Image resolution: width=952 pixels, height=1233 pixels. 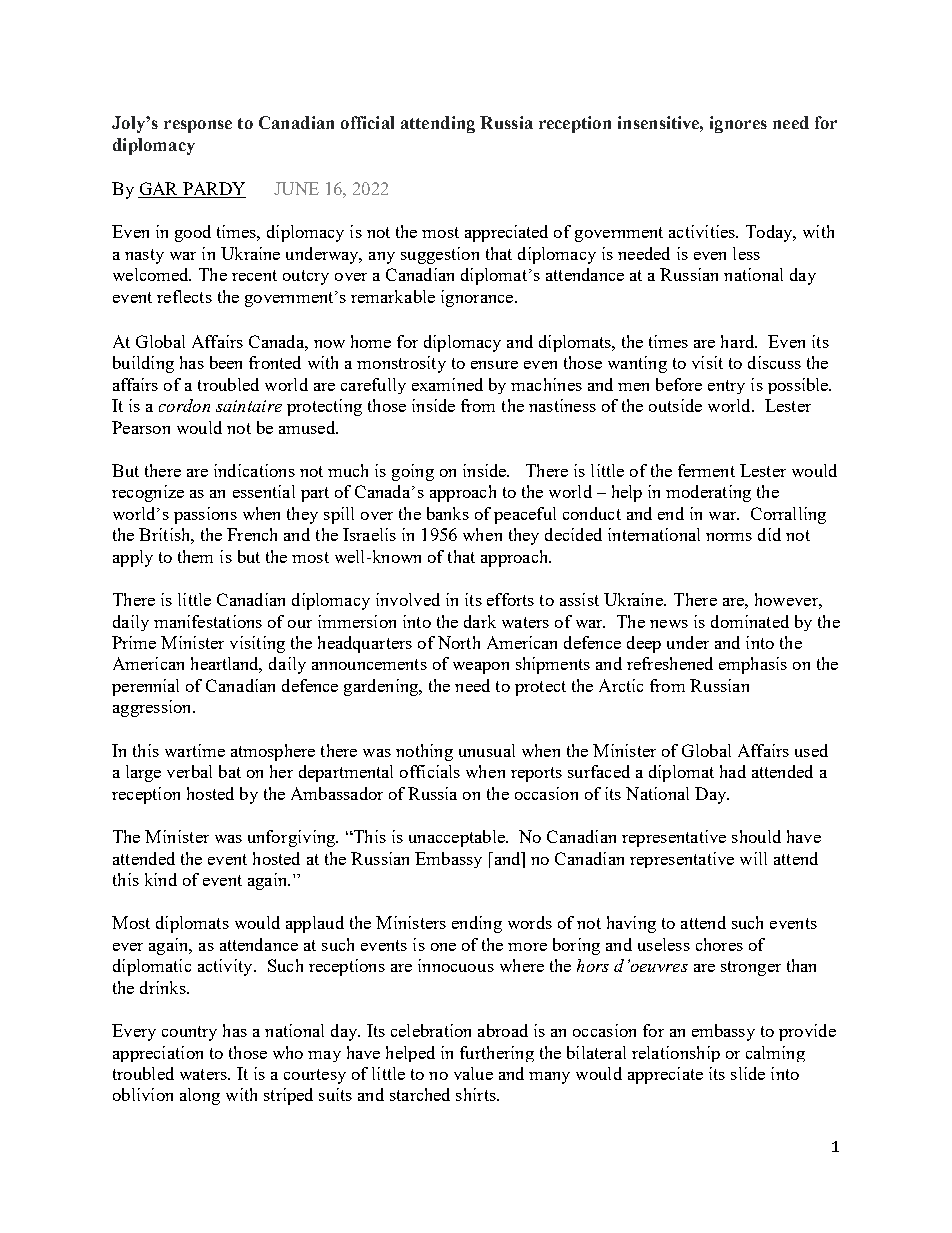 What do you see at coordinates (706, 470) in the screenshot?
I see `ferment` at bounding box center [706, 470].
